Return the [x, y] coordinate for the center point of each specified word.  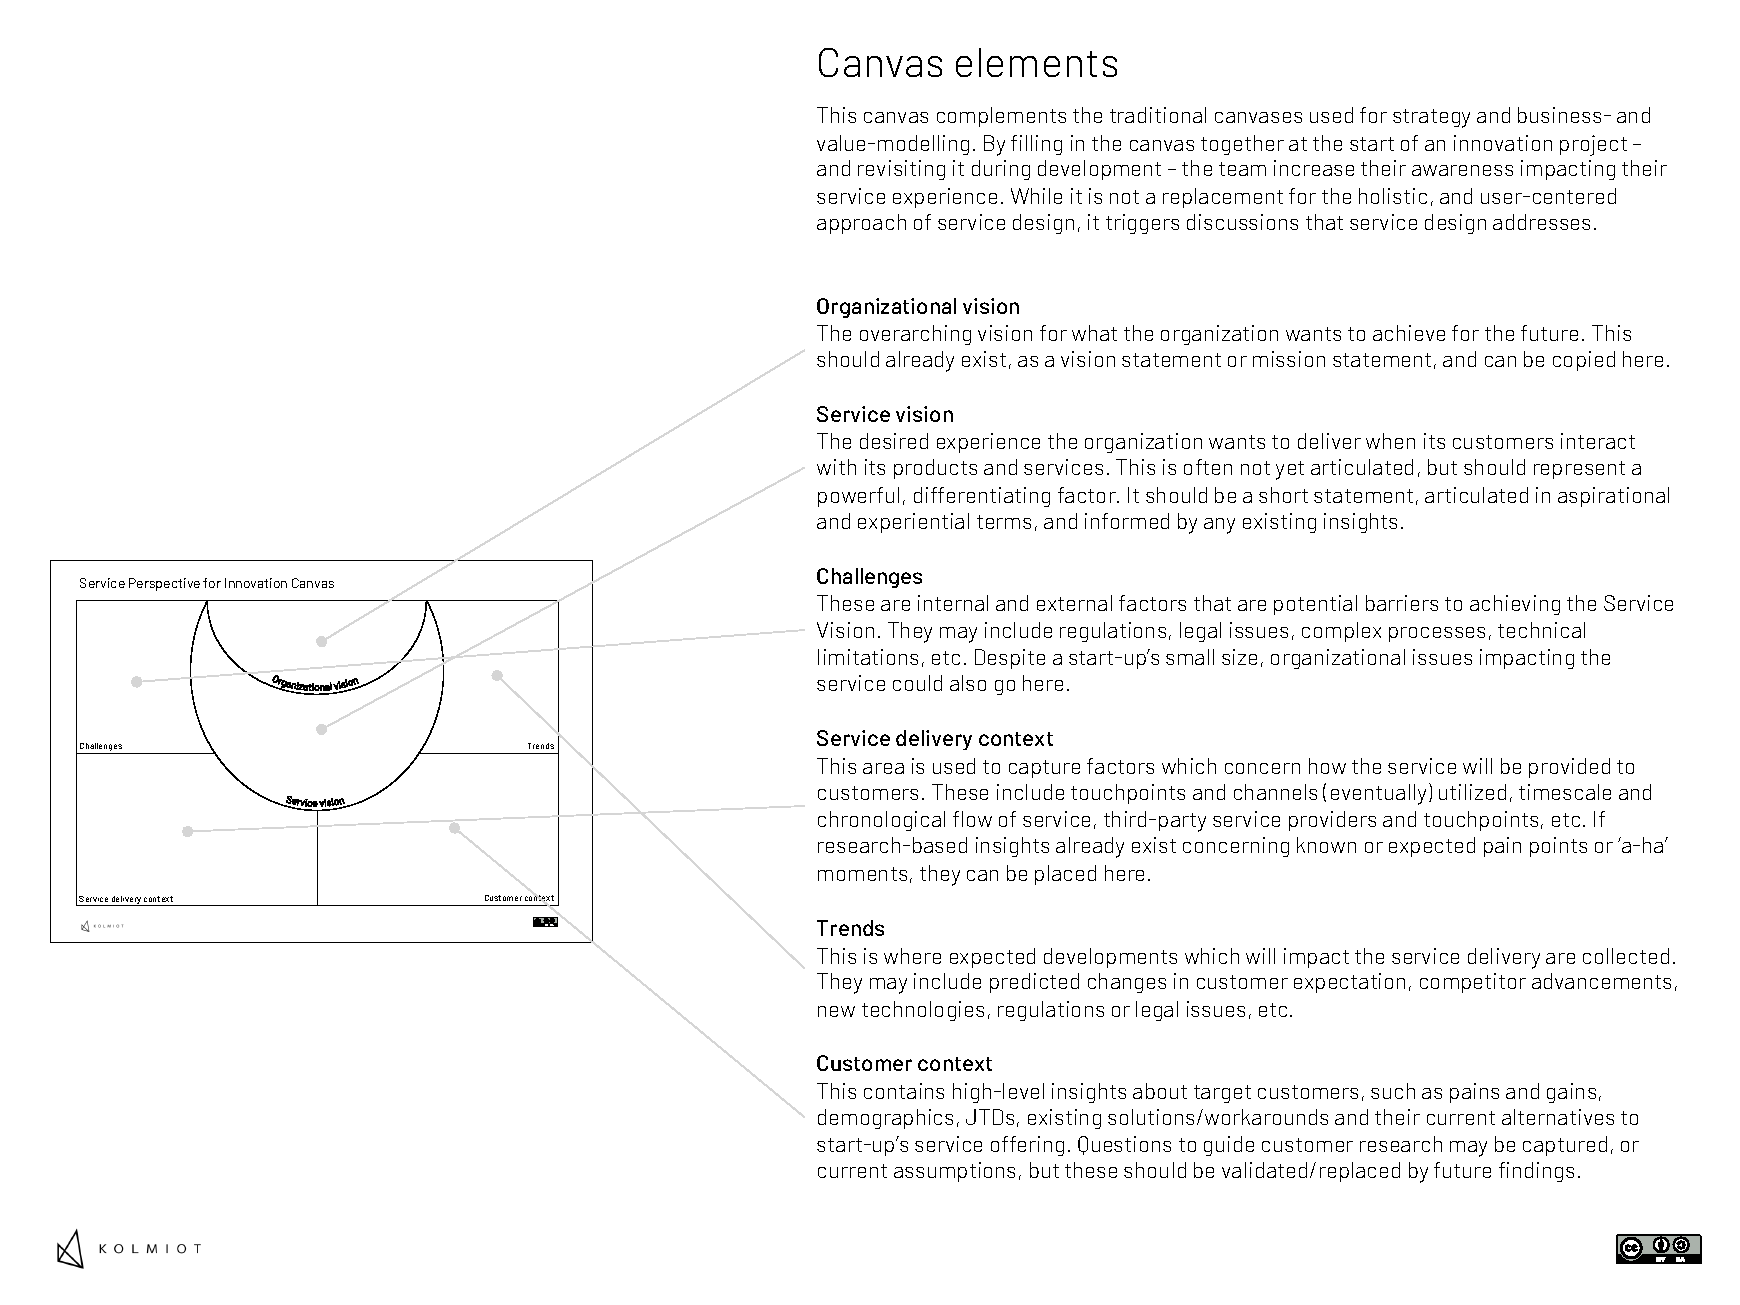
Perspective [164, 584]
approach [861, 224]
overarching [915, 335]
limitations [868, 657]
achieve [1409, 333]
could [917, 683]
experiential [913, 523]
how [1327, 766]
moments [862, 874]
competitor [1473, 983]
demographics [885, 1119]
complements [1001, 117]
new [836, 1011]
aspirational [1613, 497]
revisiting [901, 170]
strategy [1431, 118]
